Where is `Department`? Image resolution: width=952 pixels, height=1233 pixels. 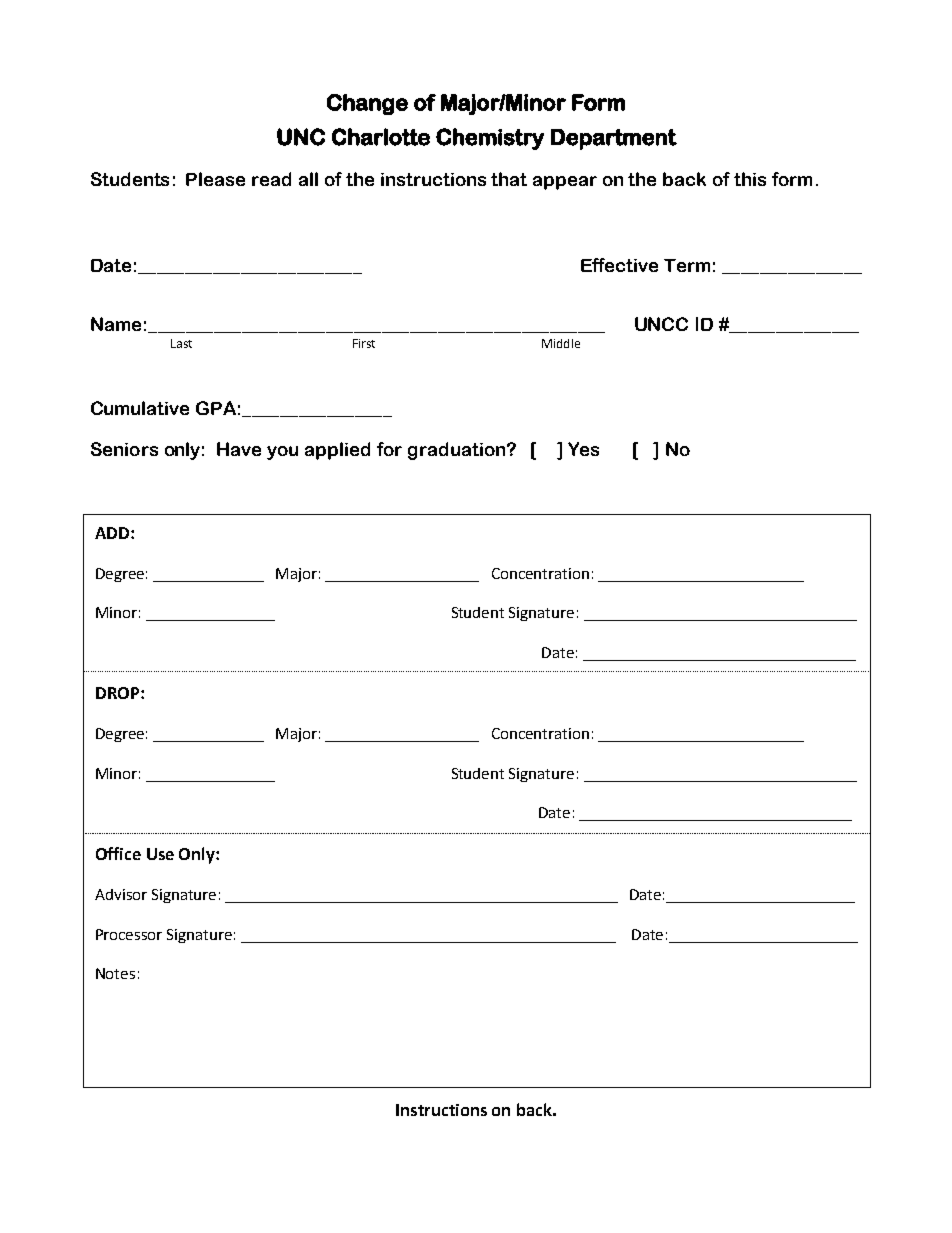 Department is located at coordinates (614, 139).
